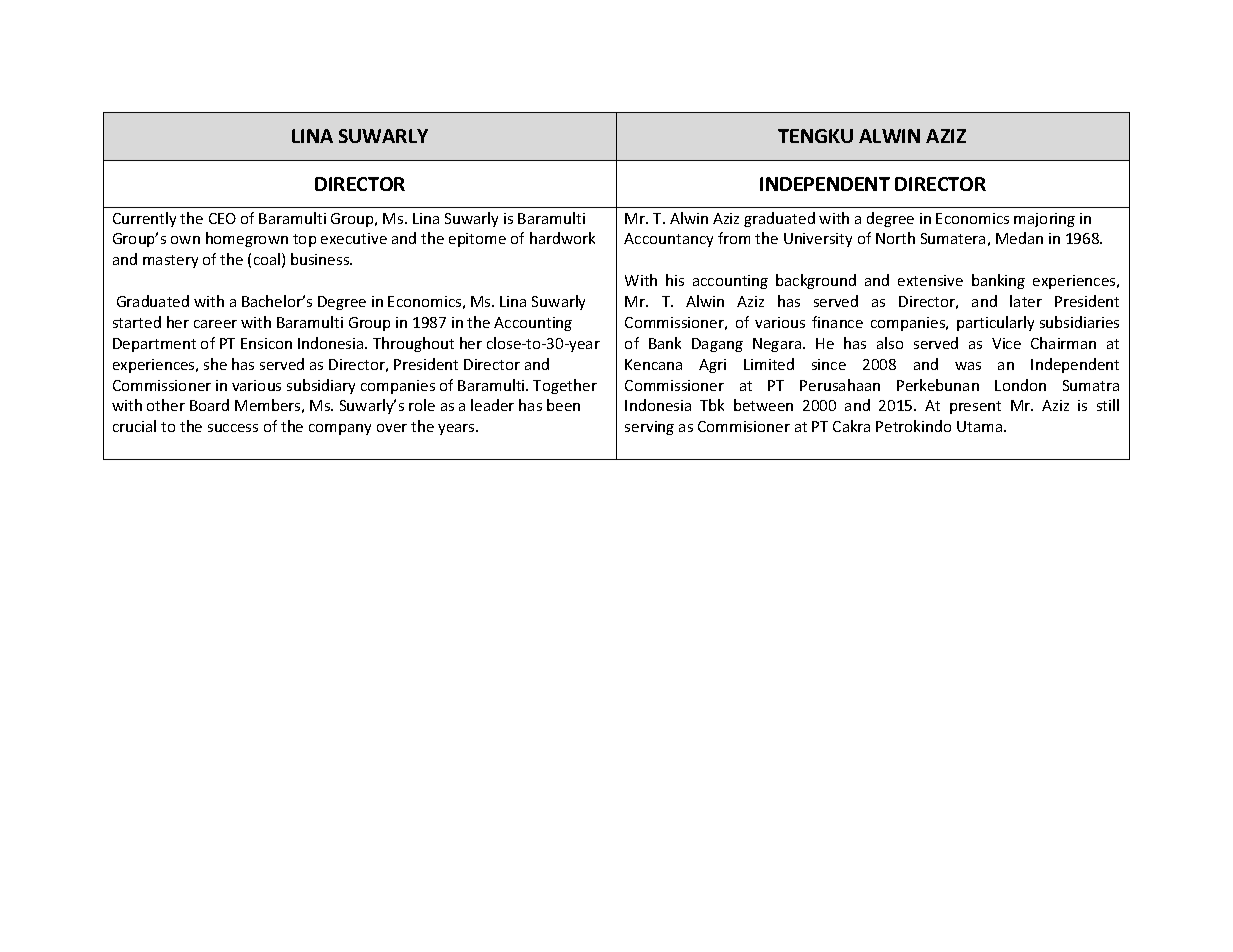 This screenshot has width=1233, height=952. I want to click on later, so click(1026, 301).
